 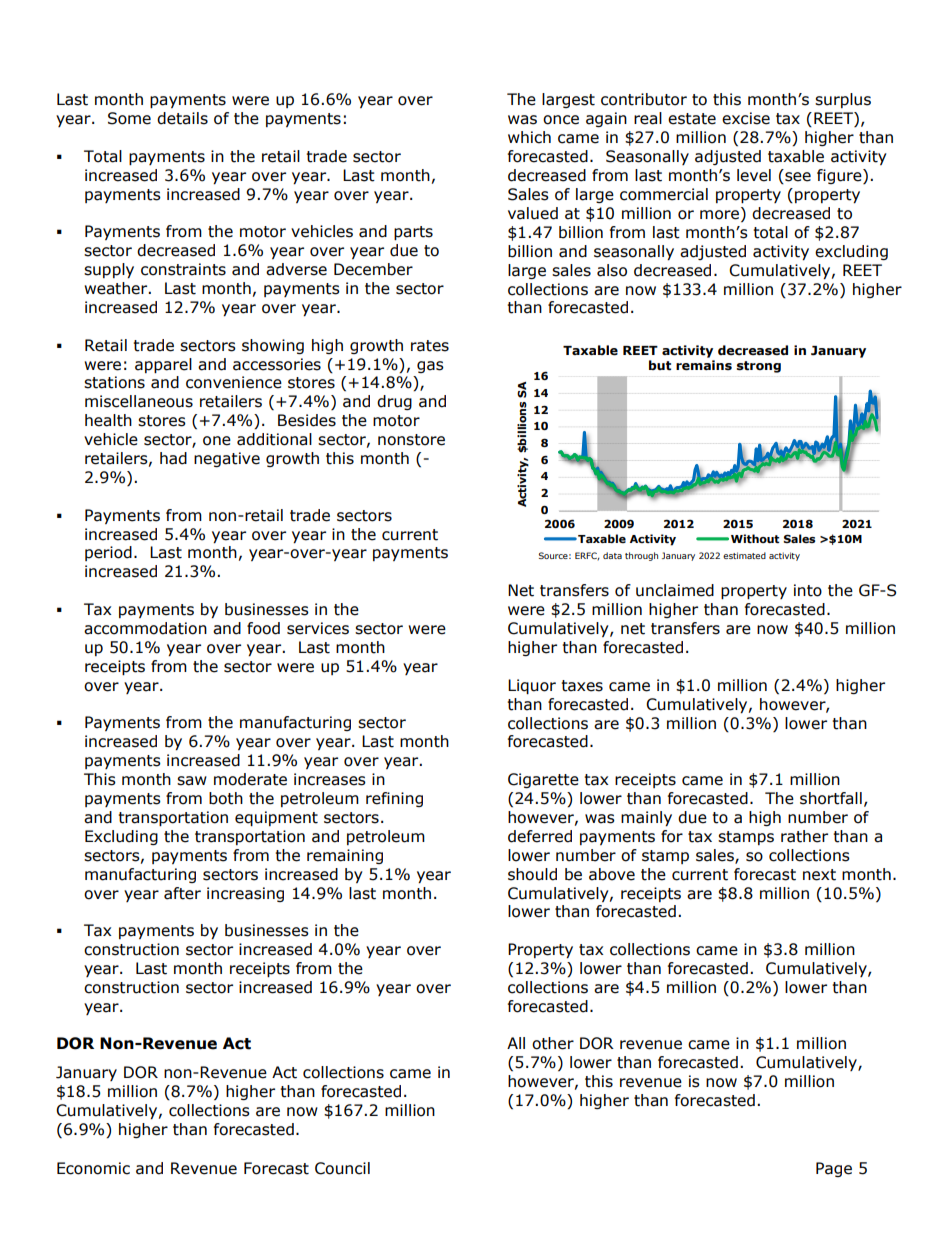 I want to click on refining, so click(x=394, y=799).
